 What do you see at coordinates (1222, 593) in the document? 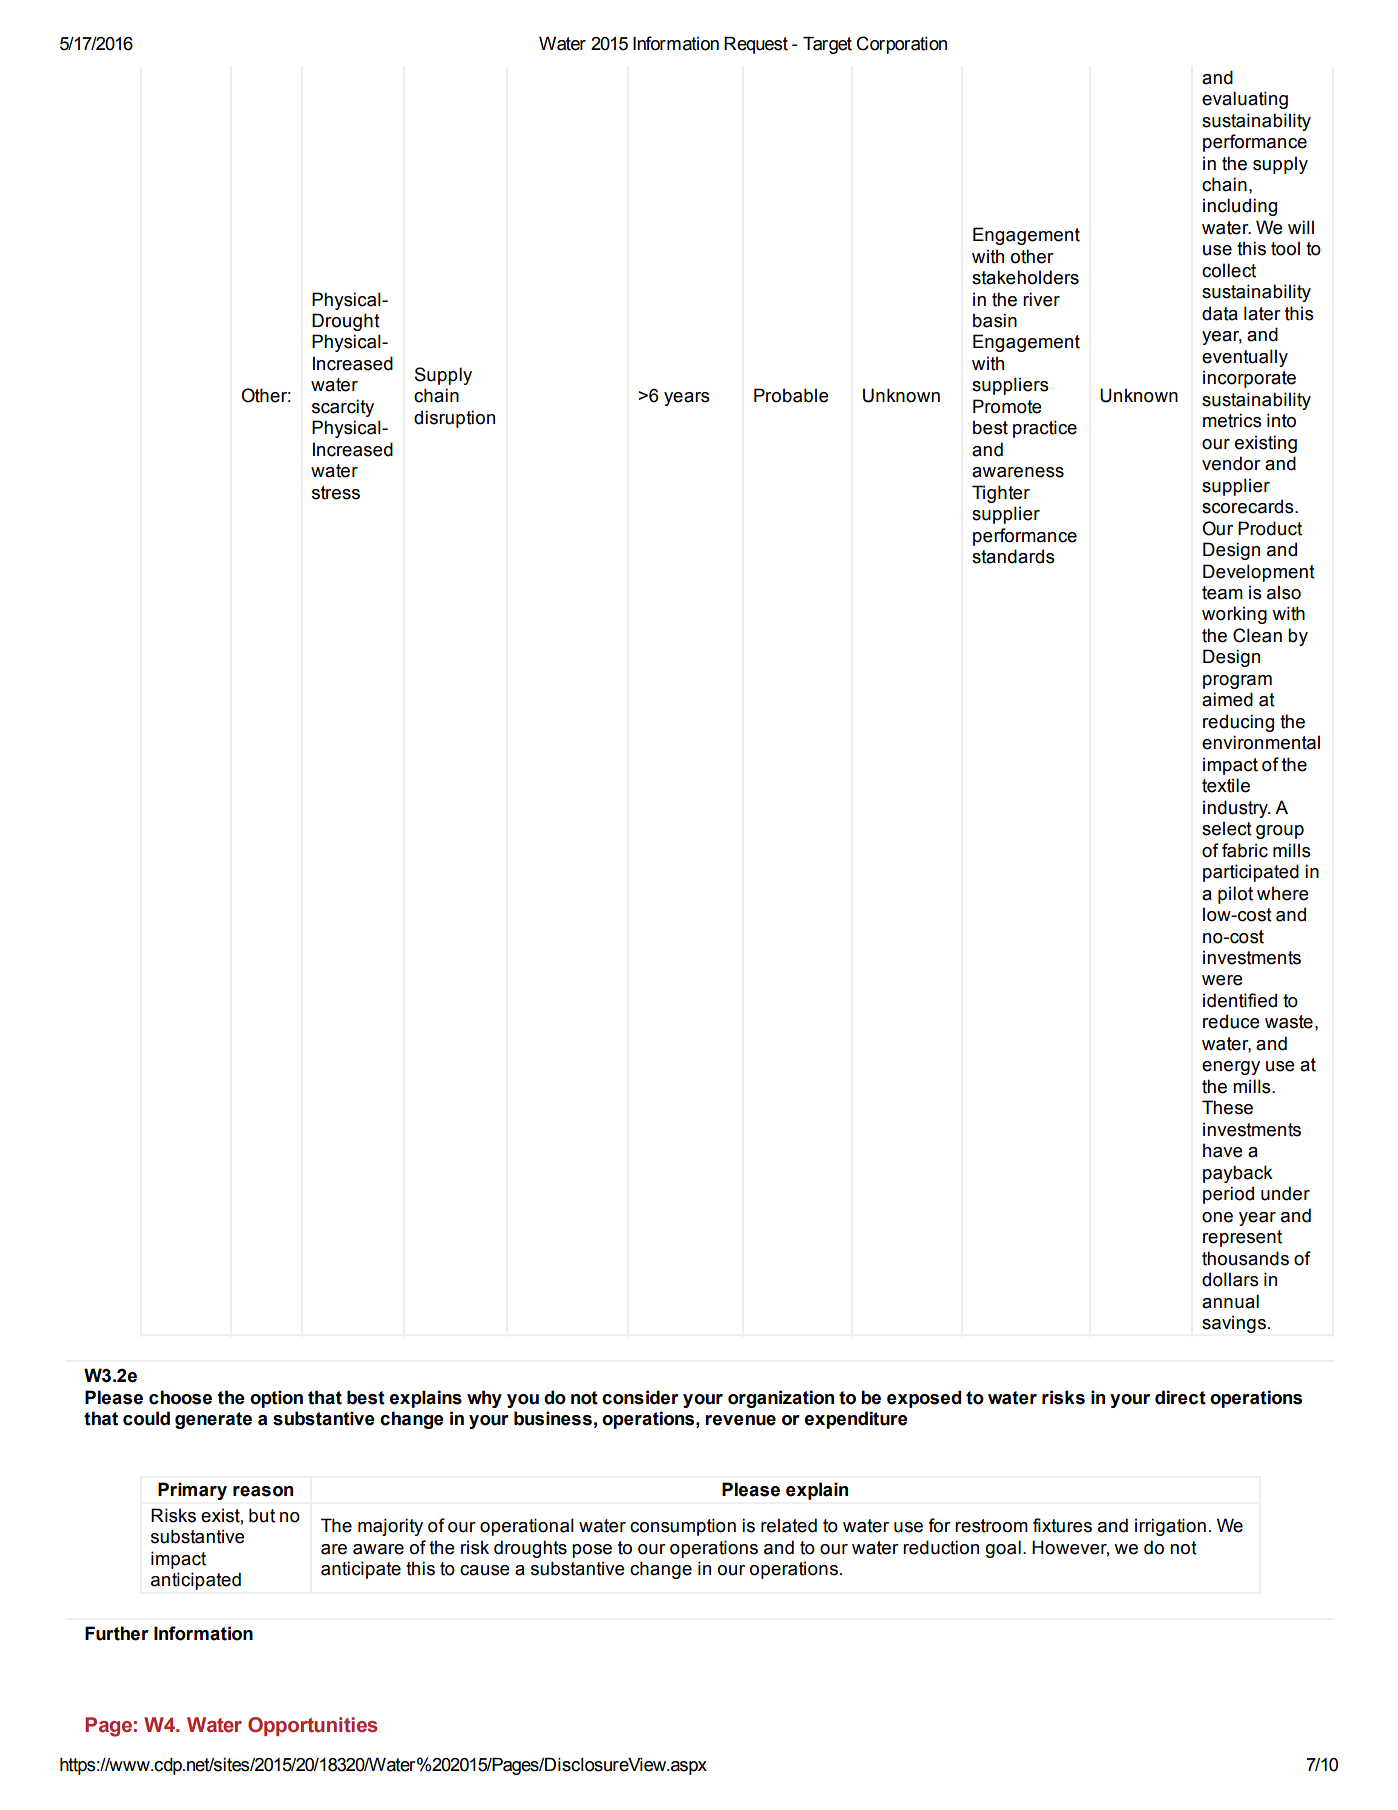
I see `team` at bounding box center [1222, 593].
